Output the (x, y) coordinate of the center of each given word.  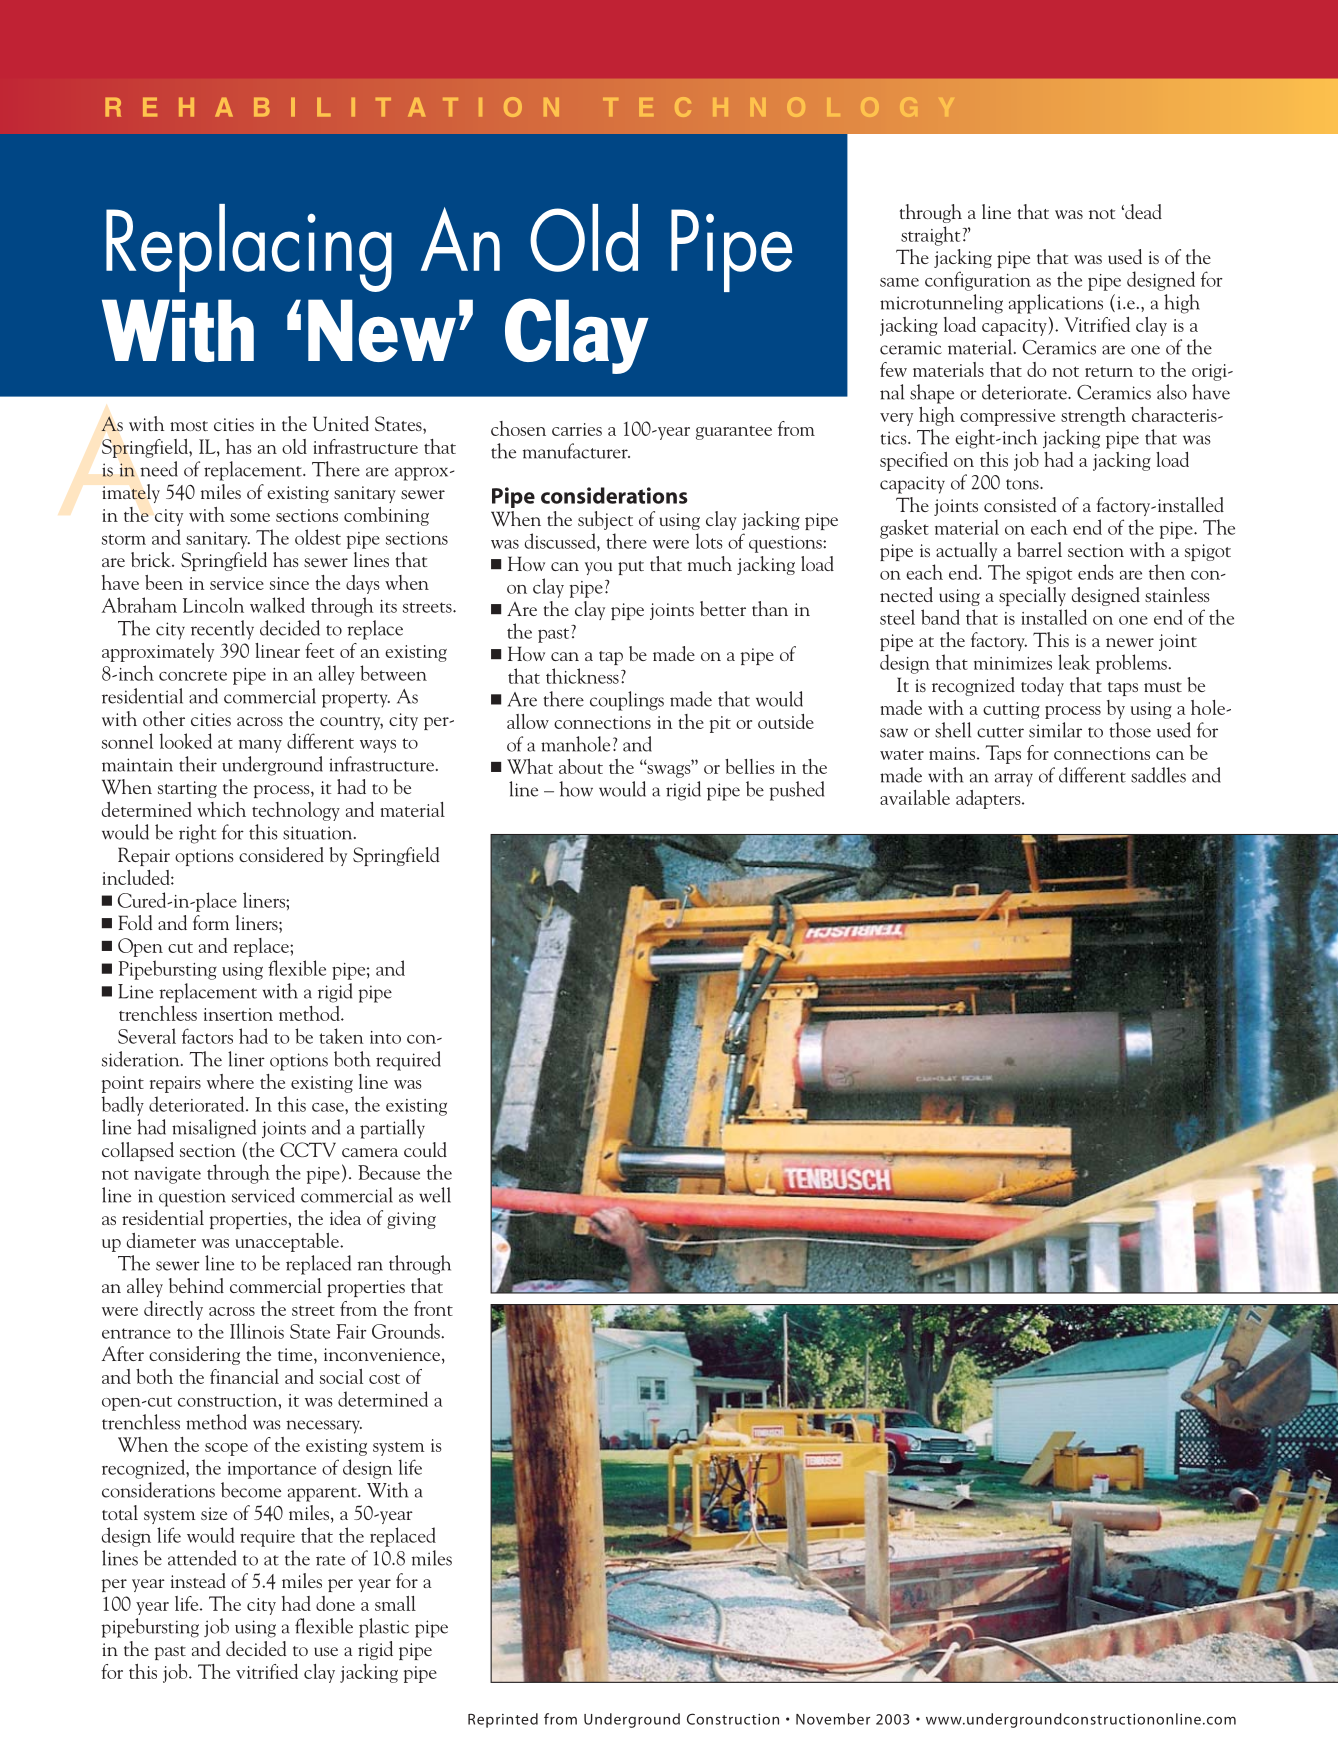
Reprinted (503, 1720)
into (385, 1037)
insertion (238, 1014)
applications (1056, 304)
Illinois (257, 1331)
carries (577, 429)
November (833, 1719)
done (335, 1603)
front (433, 1308)
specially (1032, 596)
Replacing (249, 248)
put (631, 568)
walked (277, 605)
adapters (989, 799)
